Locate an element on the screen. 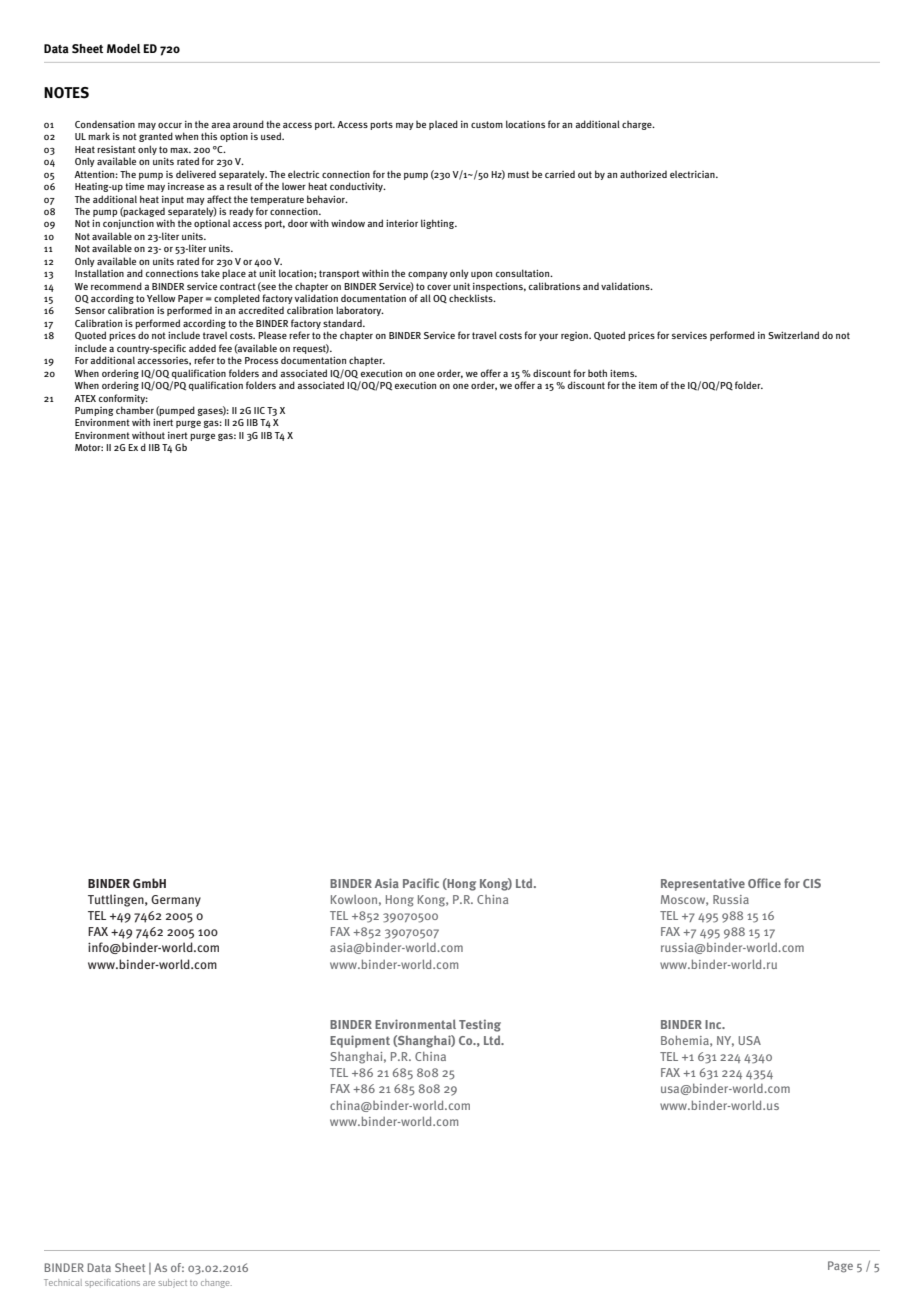 Image resolution: width=924 pixels, height=1308 pixels. Germany is located at coordinates (176, 901).
